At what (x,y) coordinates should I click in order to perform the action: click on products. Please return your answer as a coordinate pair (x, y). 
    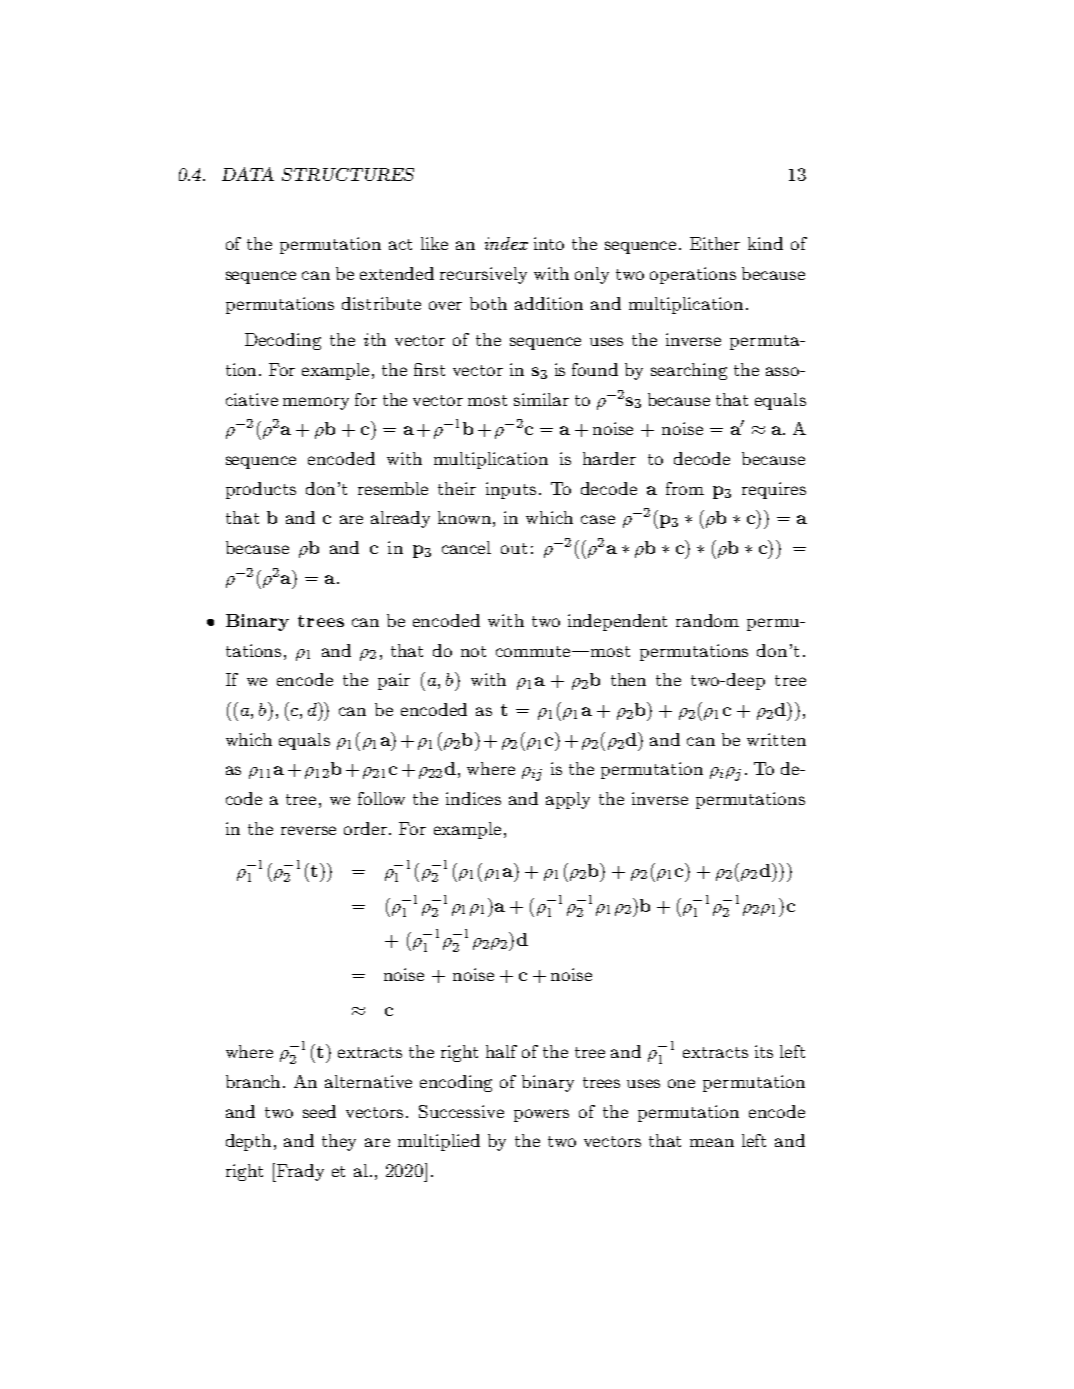
    Looking at the image, I should click on (261, 490).
